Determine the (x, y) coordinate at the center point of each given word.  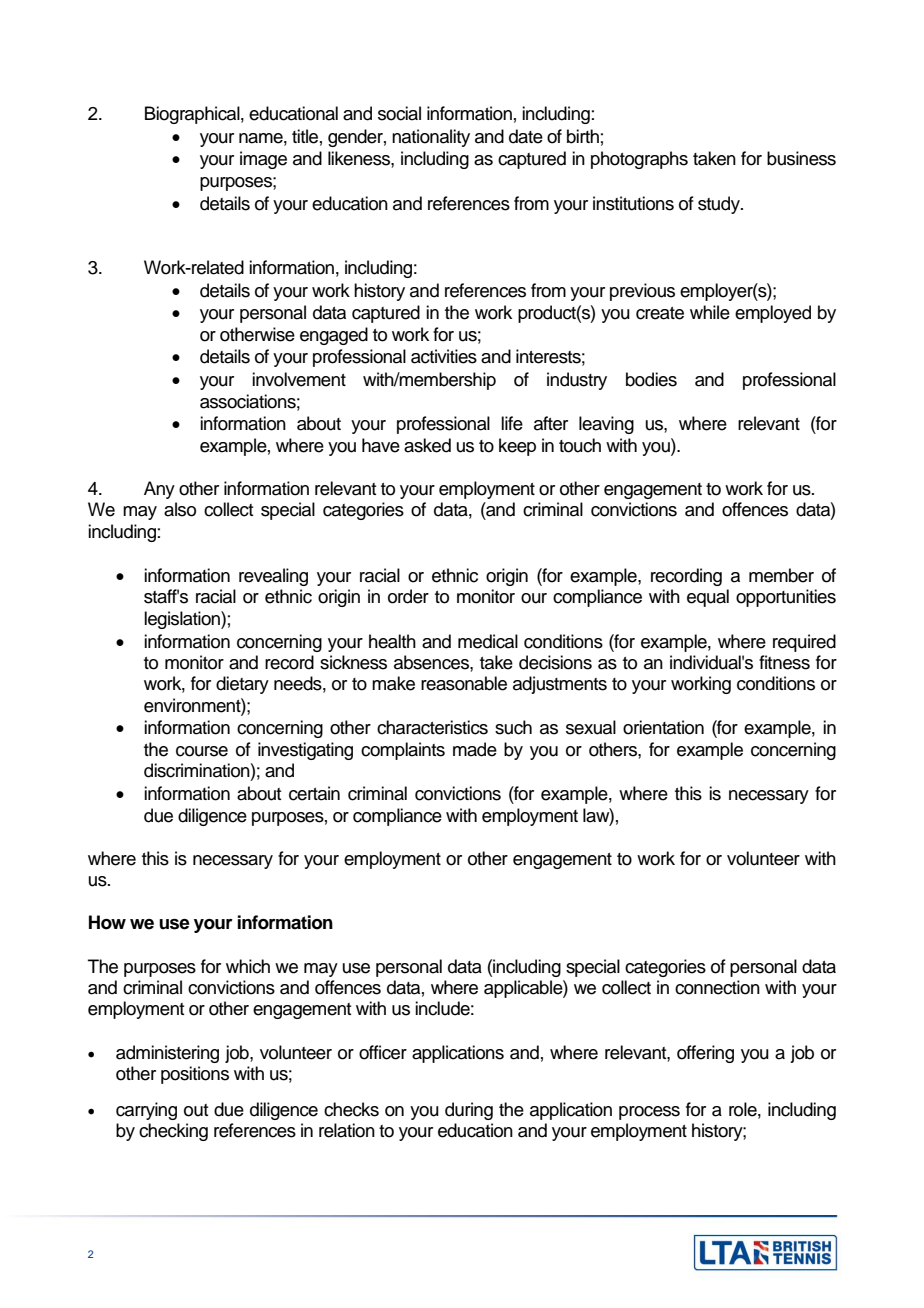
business (801, 158)
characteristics (432, 727)
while (710, 312)
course (202, 751)
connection (717, 987)
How (107, 922)
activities (444, 356)
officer (383, 1052)
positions (195, 1075)
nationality (431, 138)
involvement (299, 379)
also (180, 509)
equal (708, 598)
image (263, 160)
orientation (663, 727)
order (408, 596)
